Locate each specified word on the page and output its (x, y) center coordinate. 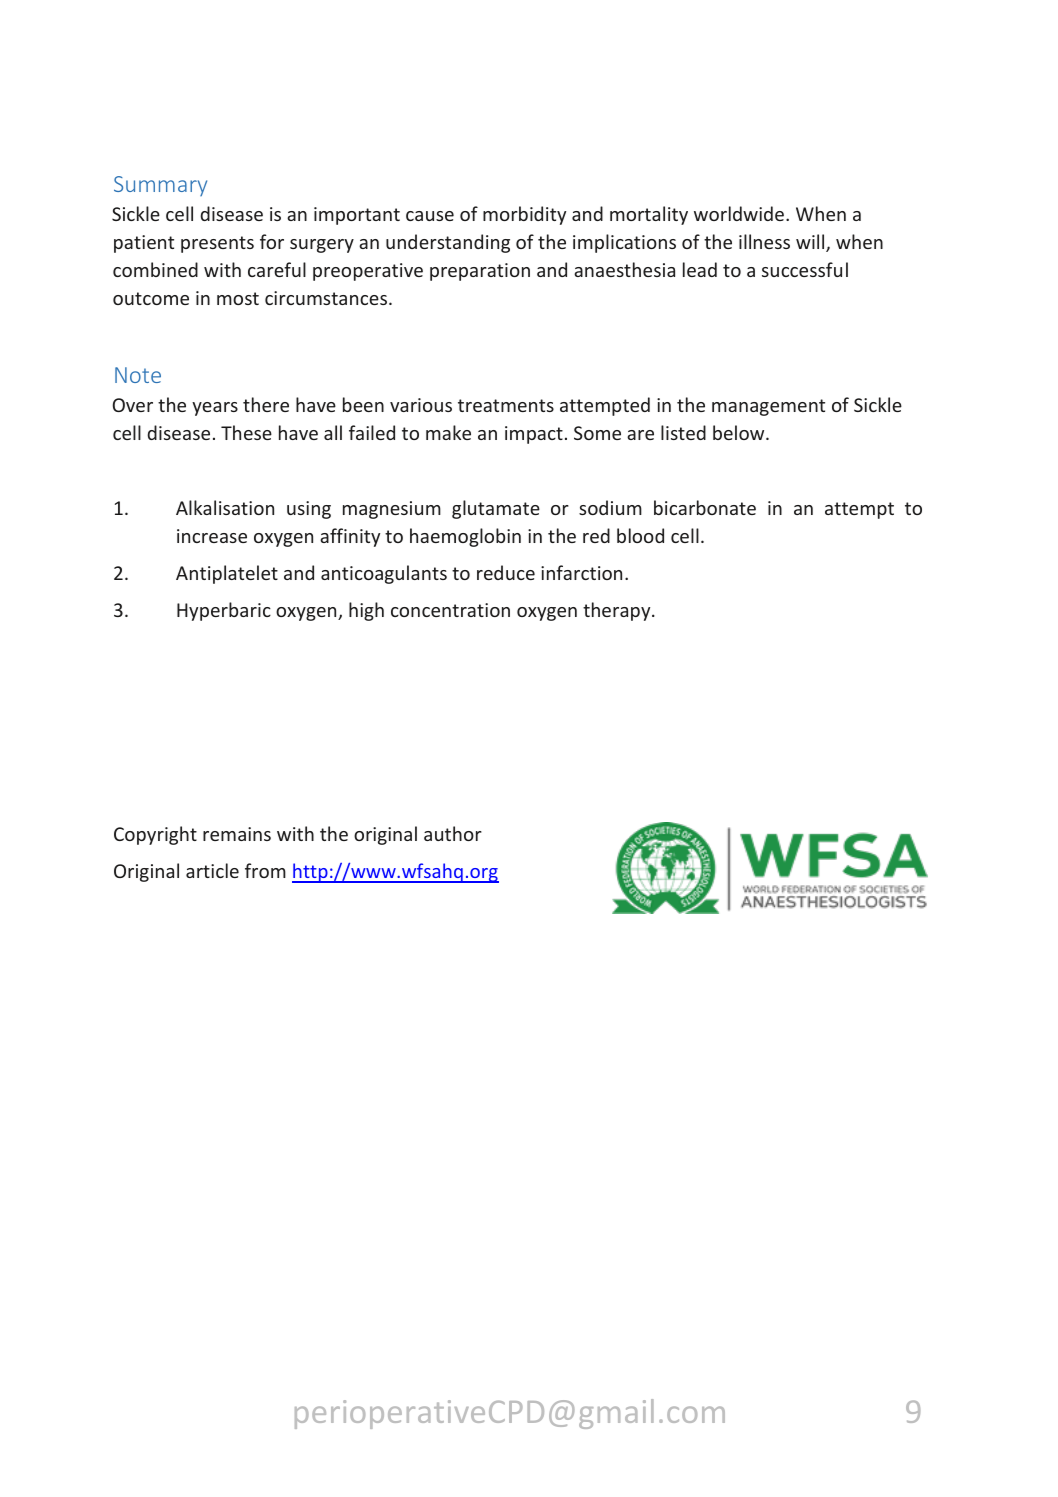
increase (212, 536)
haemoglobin (465, 537)
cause (430, 216)
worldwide (740, 213)
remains (237, 834)
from (265, 870)
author (453, 833)
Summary (160, 186)
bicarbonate (705, 507)
